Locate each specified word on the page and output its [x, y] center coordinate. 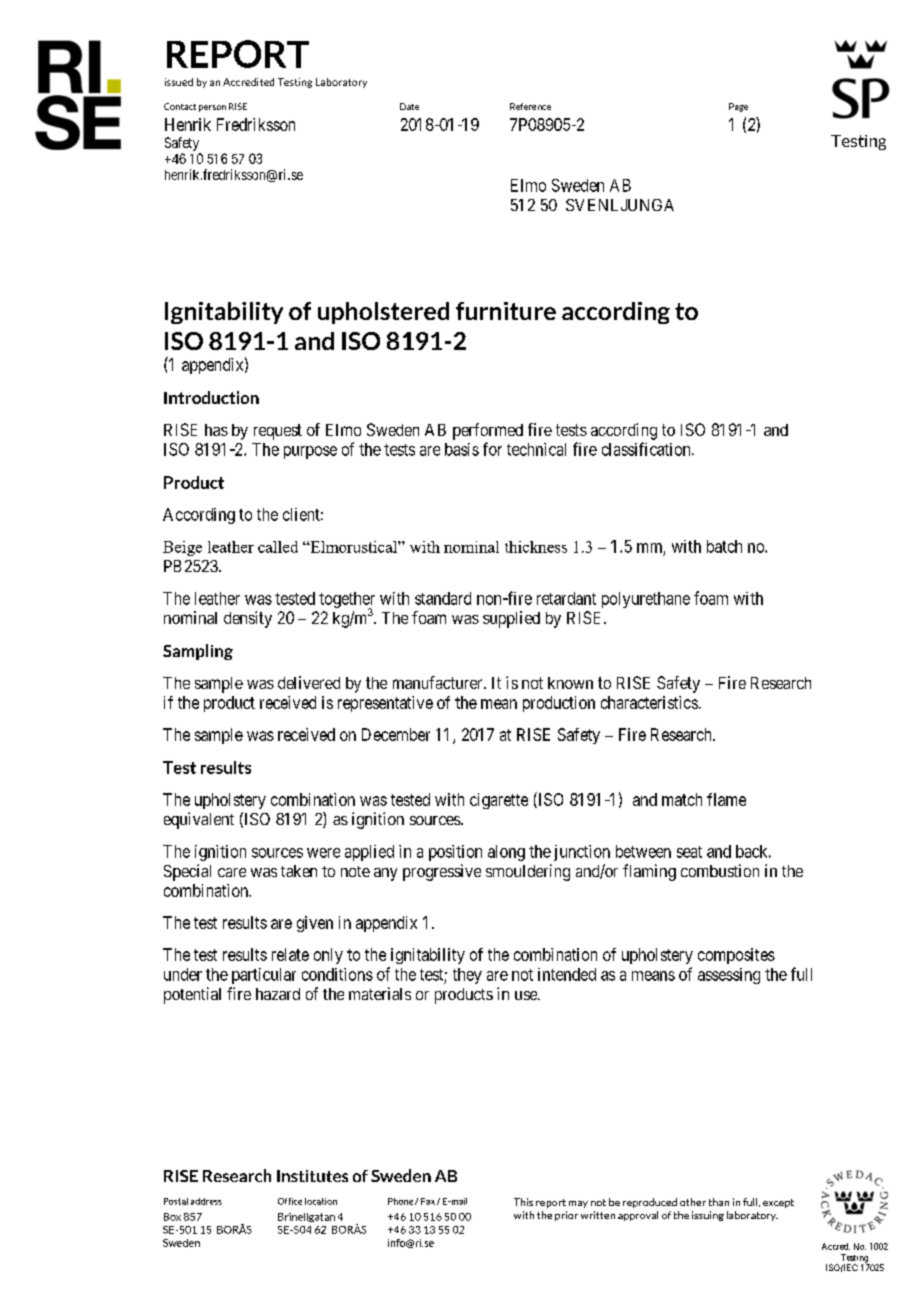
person [212, 108]
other [693, 1202]
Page [738, 107]
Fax [428, 1201]
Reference [530, 106]
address [206, 1201]
